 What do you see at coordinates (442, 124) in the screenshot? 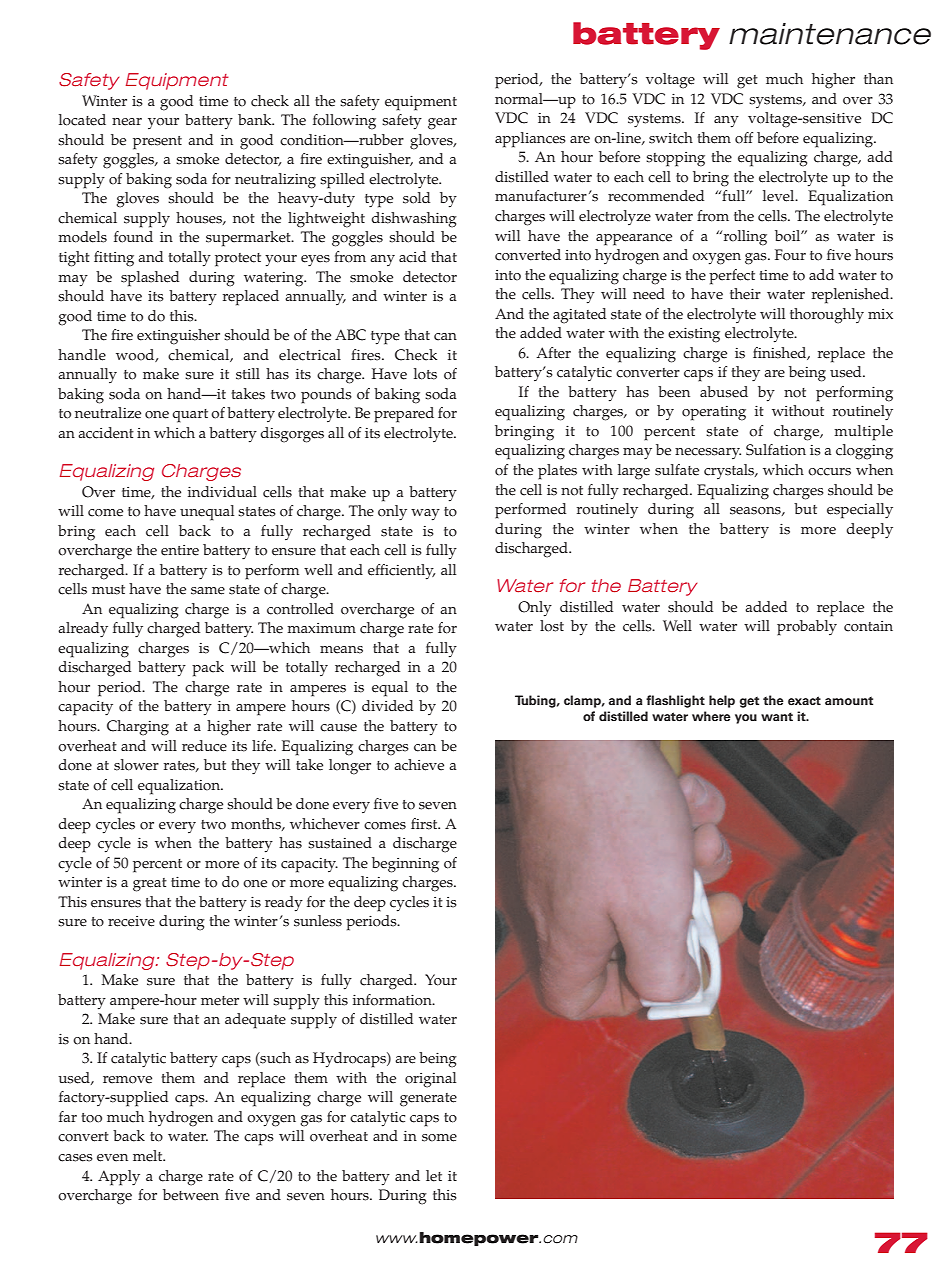
I see `gear` at bounding box center [442, 124].
